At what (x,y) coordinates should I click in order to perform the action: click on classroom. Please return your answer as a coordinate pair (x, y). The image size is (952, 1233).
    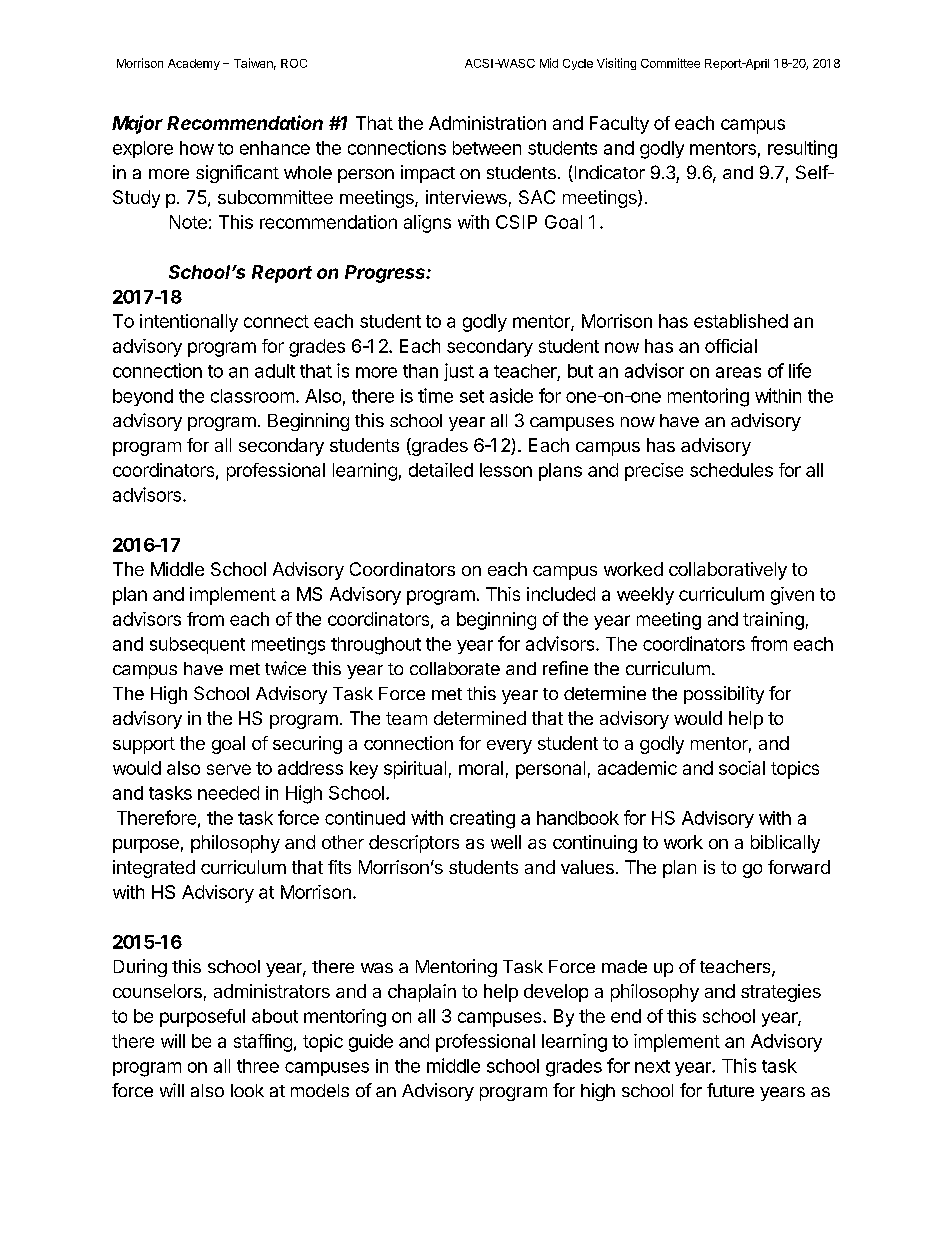
    Looking at the image, I should click on (252, 396).
